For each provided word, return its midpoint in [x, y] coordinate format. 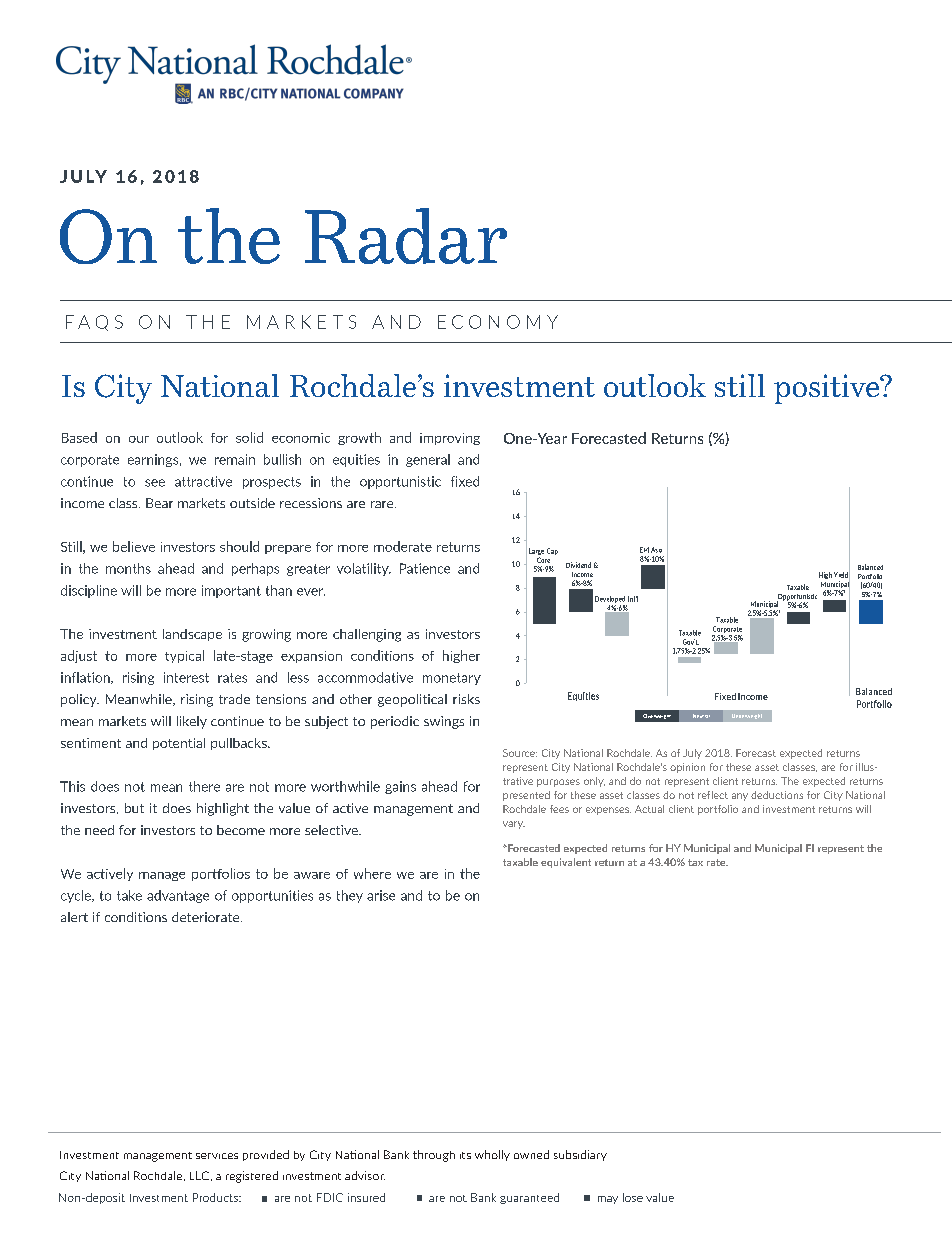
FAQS [94, 323]
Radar [406, 236]
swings [444, 722]
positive [828, 389]
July [692, 754]
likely [192, 722]
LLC [199, 1175]
